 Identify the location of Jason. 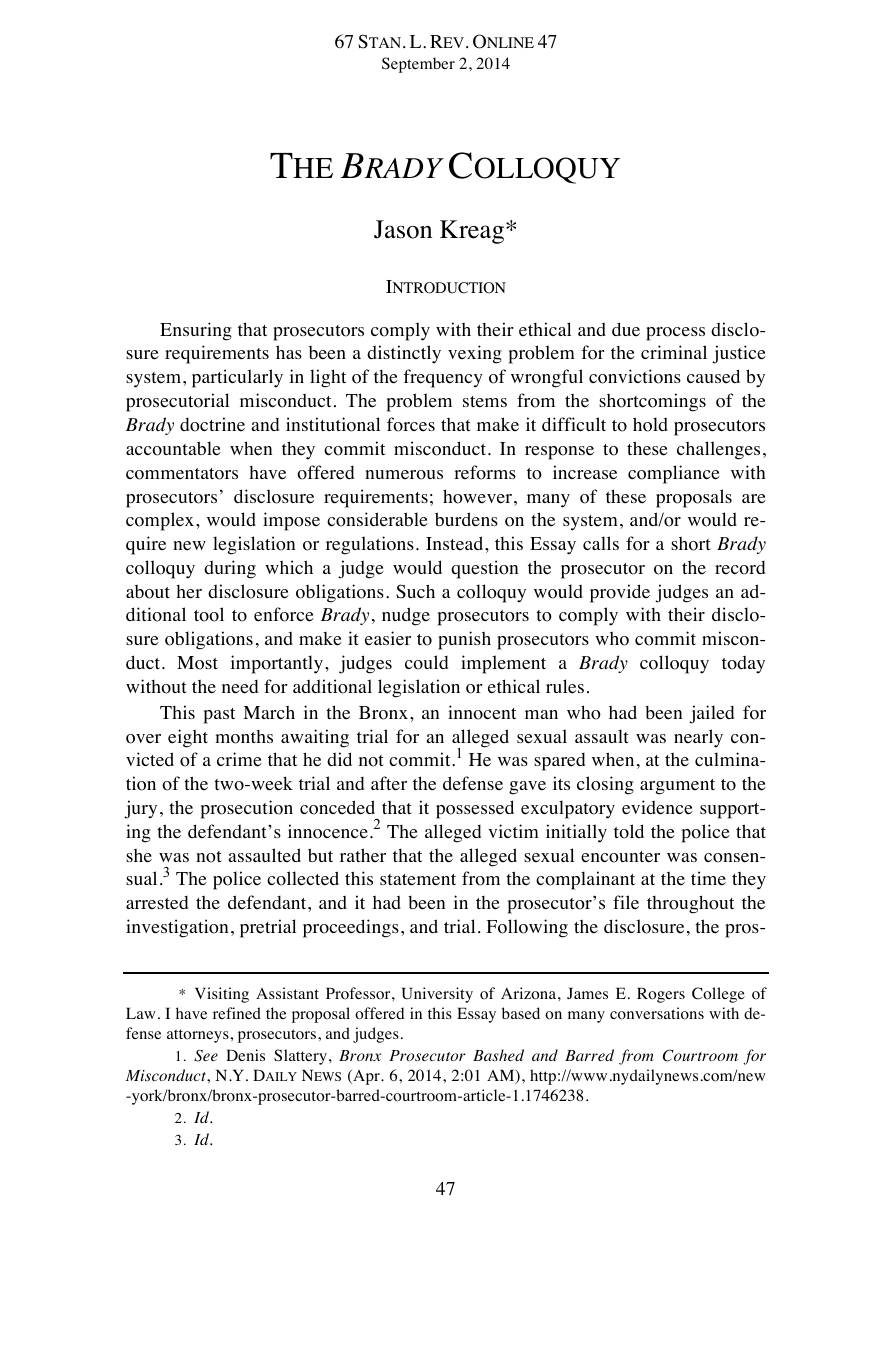
(403, 229).
